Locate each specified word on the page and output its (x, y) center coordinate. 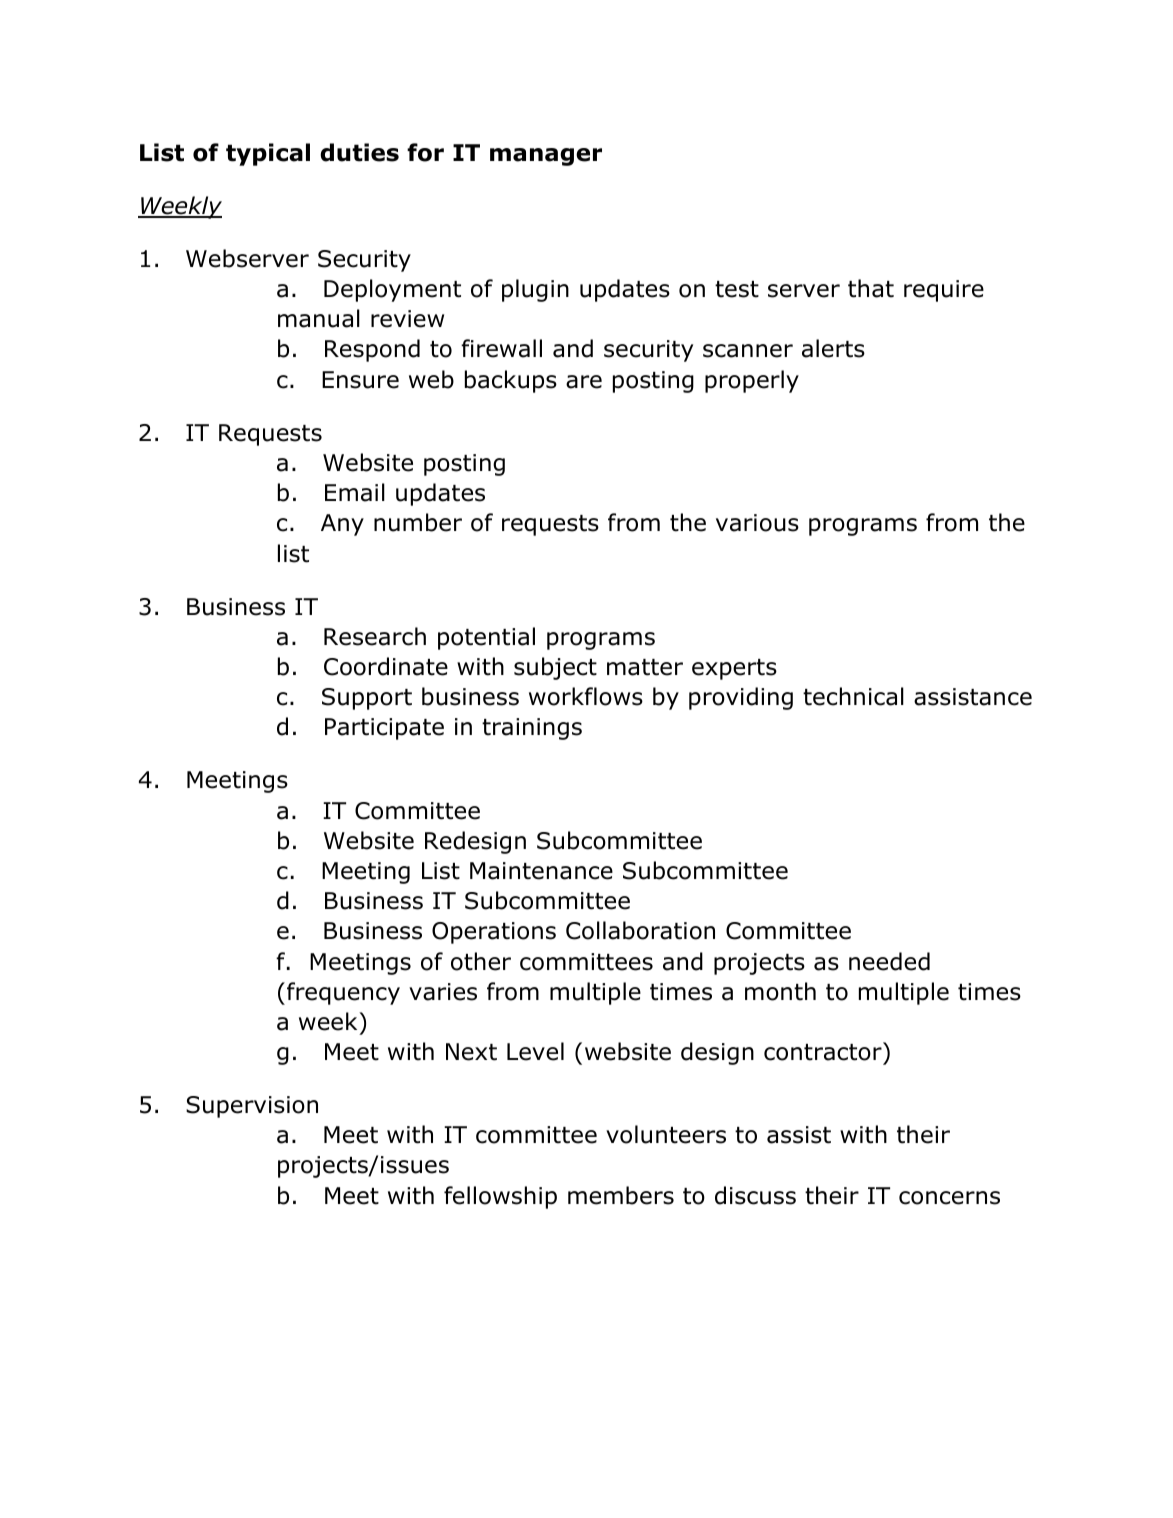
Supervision (252, 1107)
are (584, 382)
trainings (532, 729)
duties (359, 152)
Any (342, 525)
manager (546, 157)
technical (853, 696)
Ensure (360, 380)
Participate (384, 729)
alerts (833, 348)
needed (889, 961)
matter (645, 667)
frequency (343, 993)
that (871, 288)
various (757, 523)
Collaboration (640, 930)
